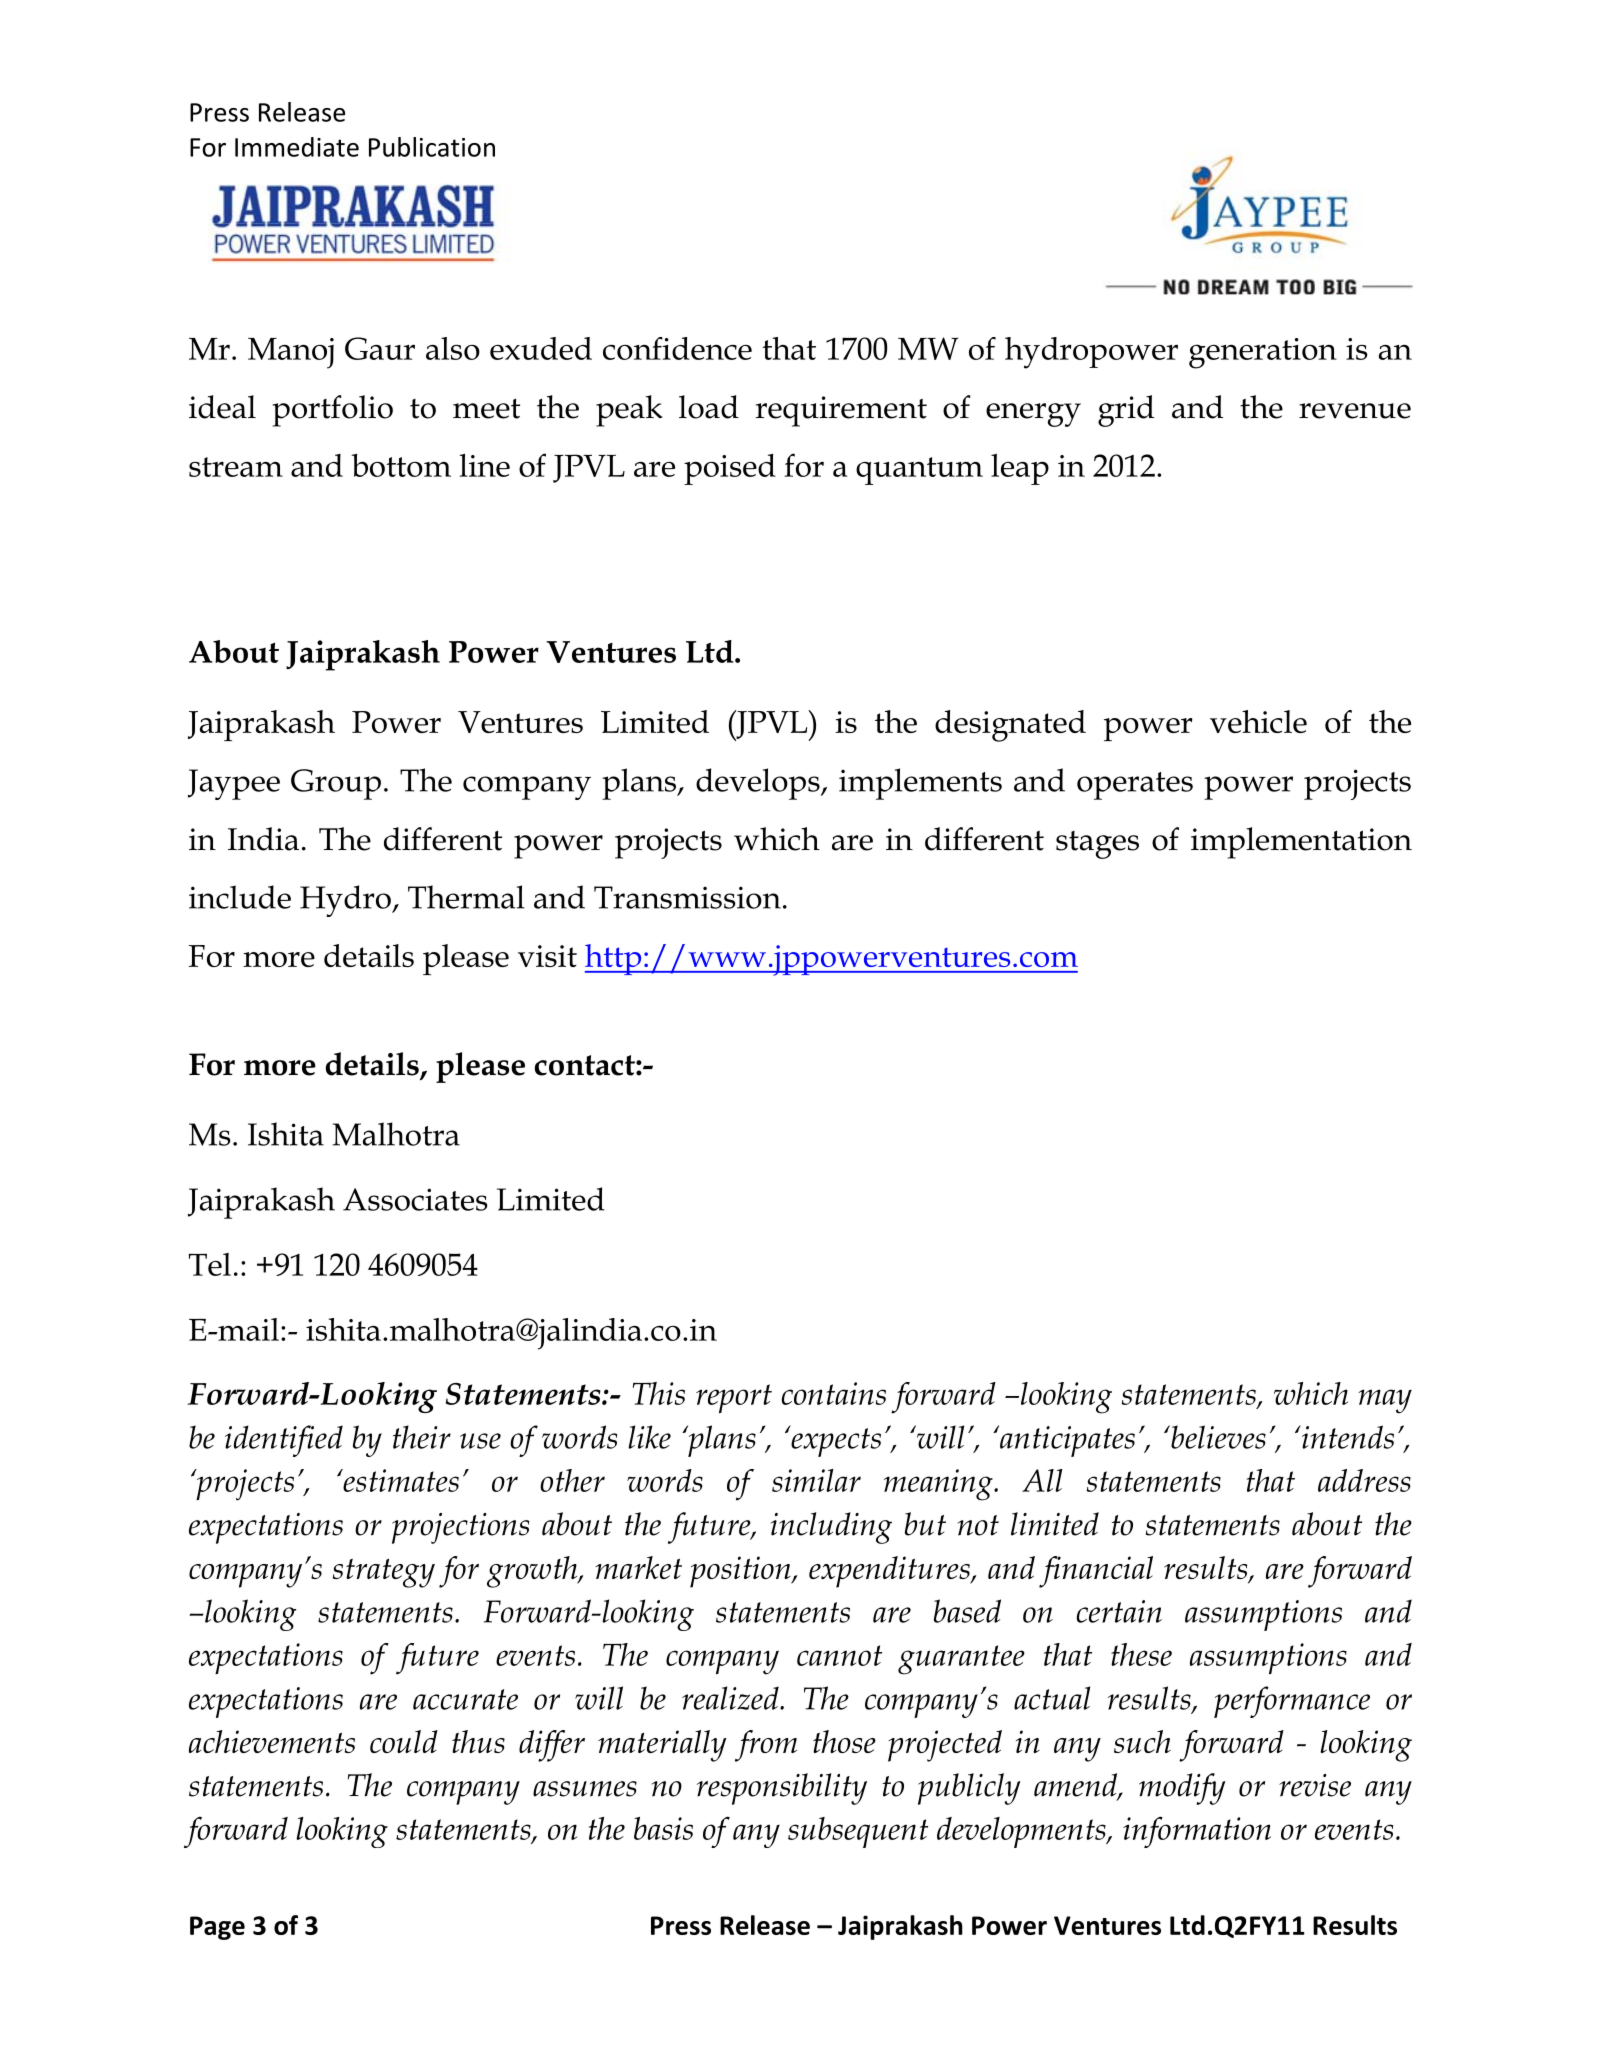 The height and width of the document is (2071, 1600). Describe the element at coordinates (687, 897) in the document. I see `Transmission` at that location.
